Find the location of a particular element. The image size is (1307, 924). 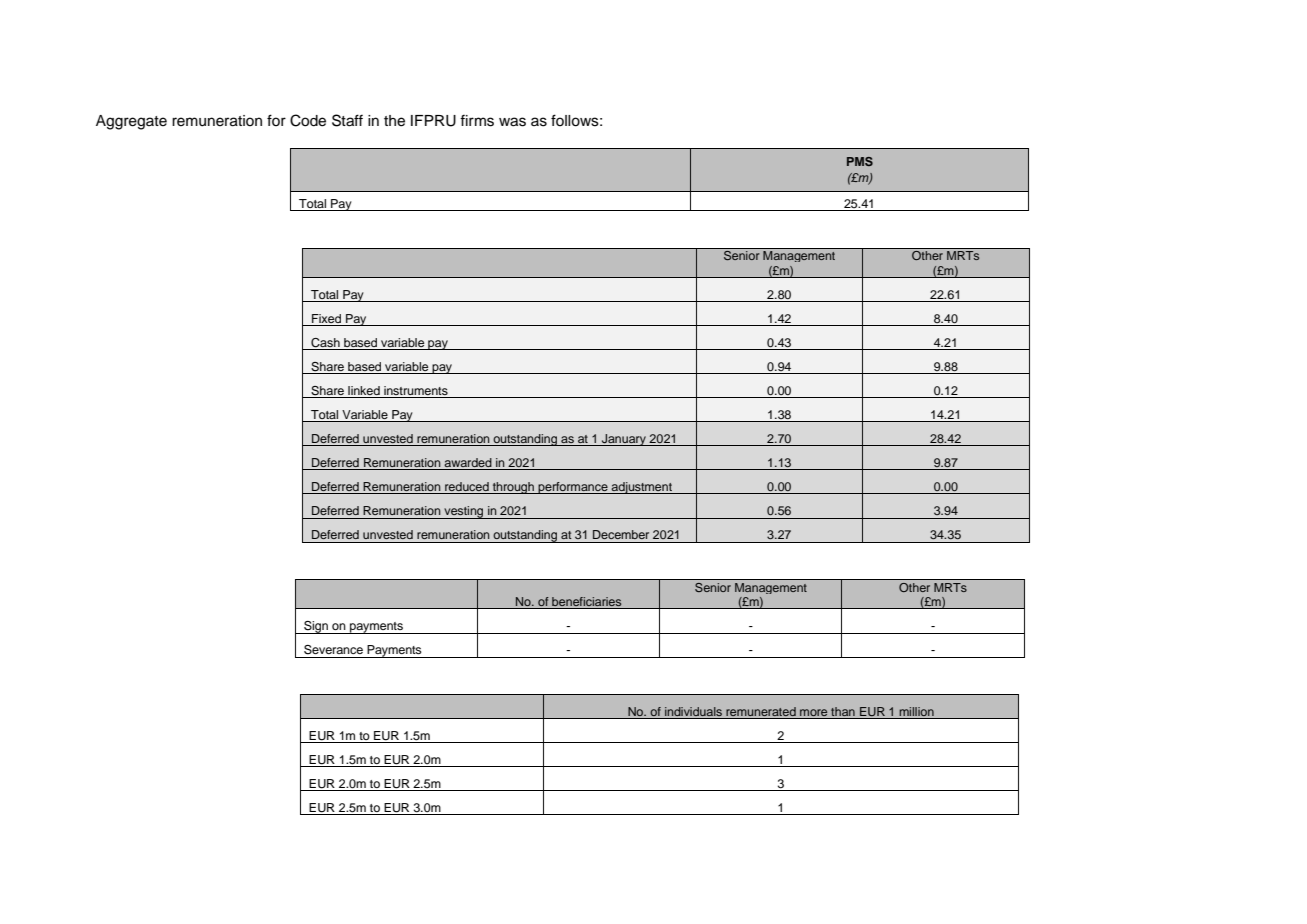

January is located at coordinates (623, 440).
